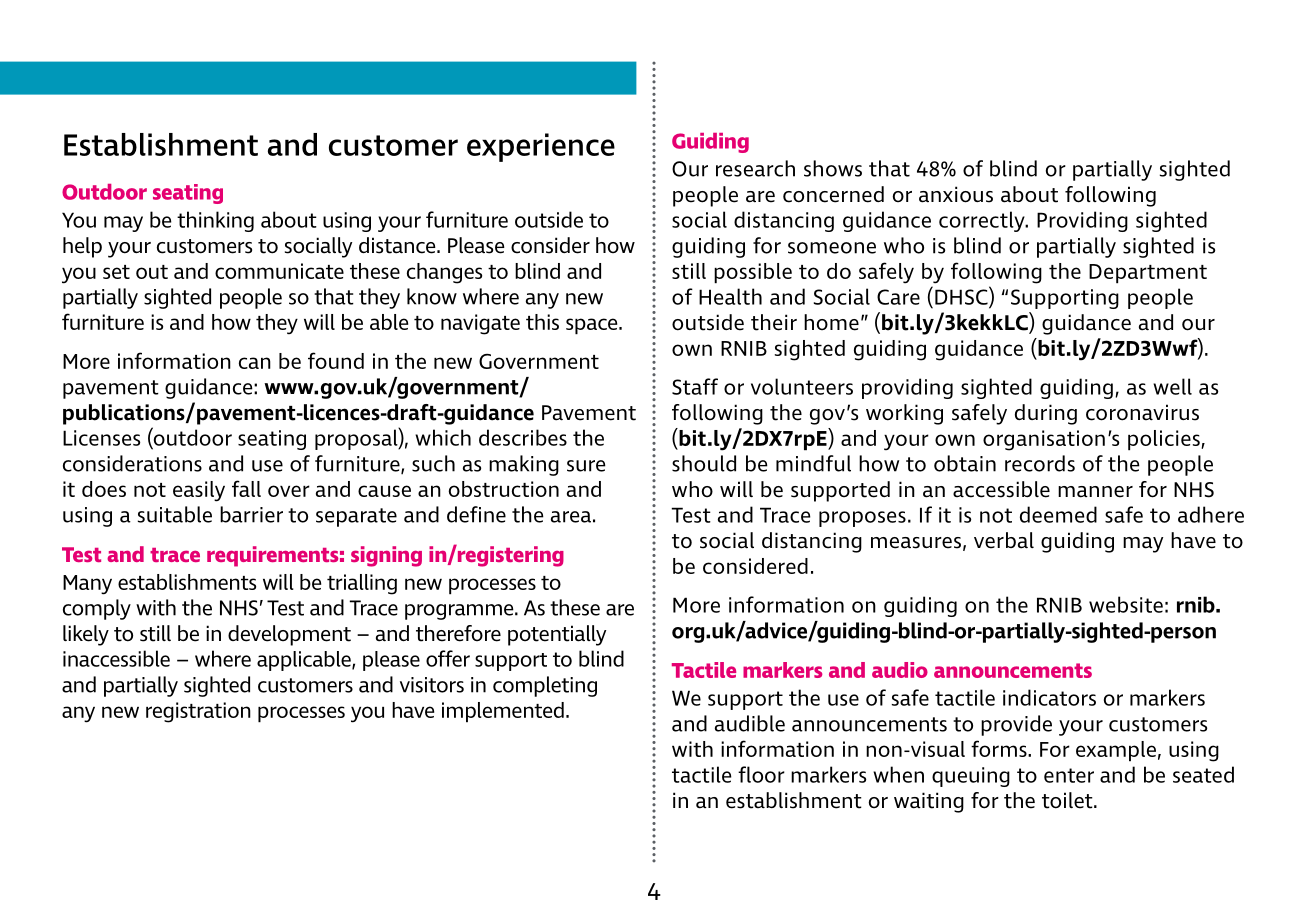 Image resolution: width=1308 pixels, height=924 pixels. What do you see at coordinates (255, 363) in the screenshot?
I see `can` at bounding box center [255, 363].
